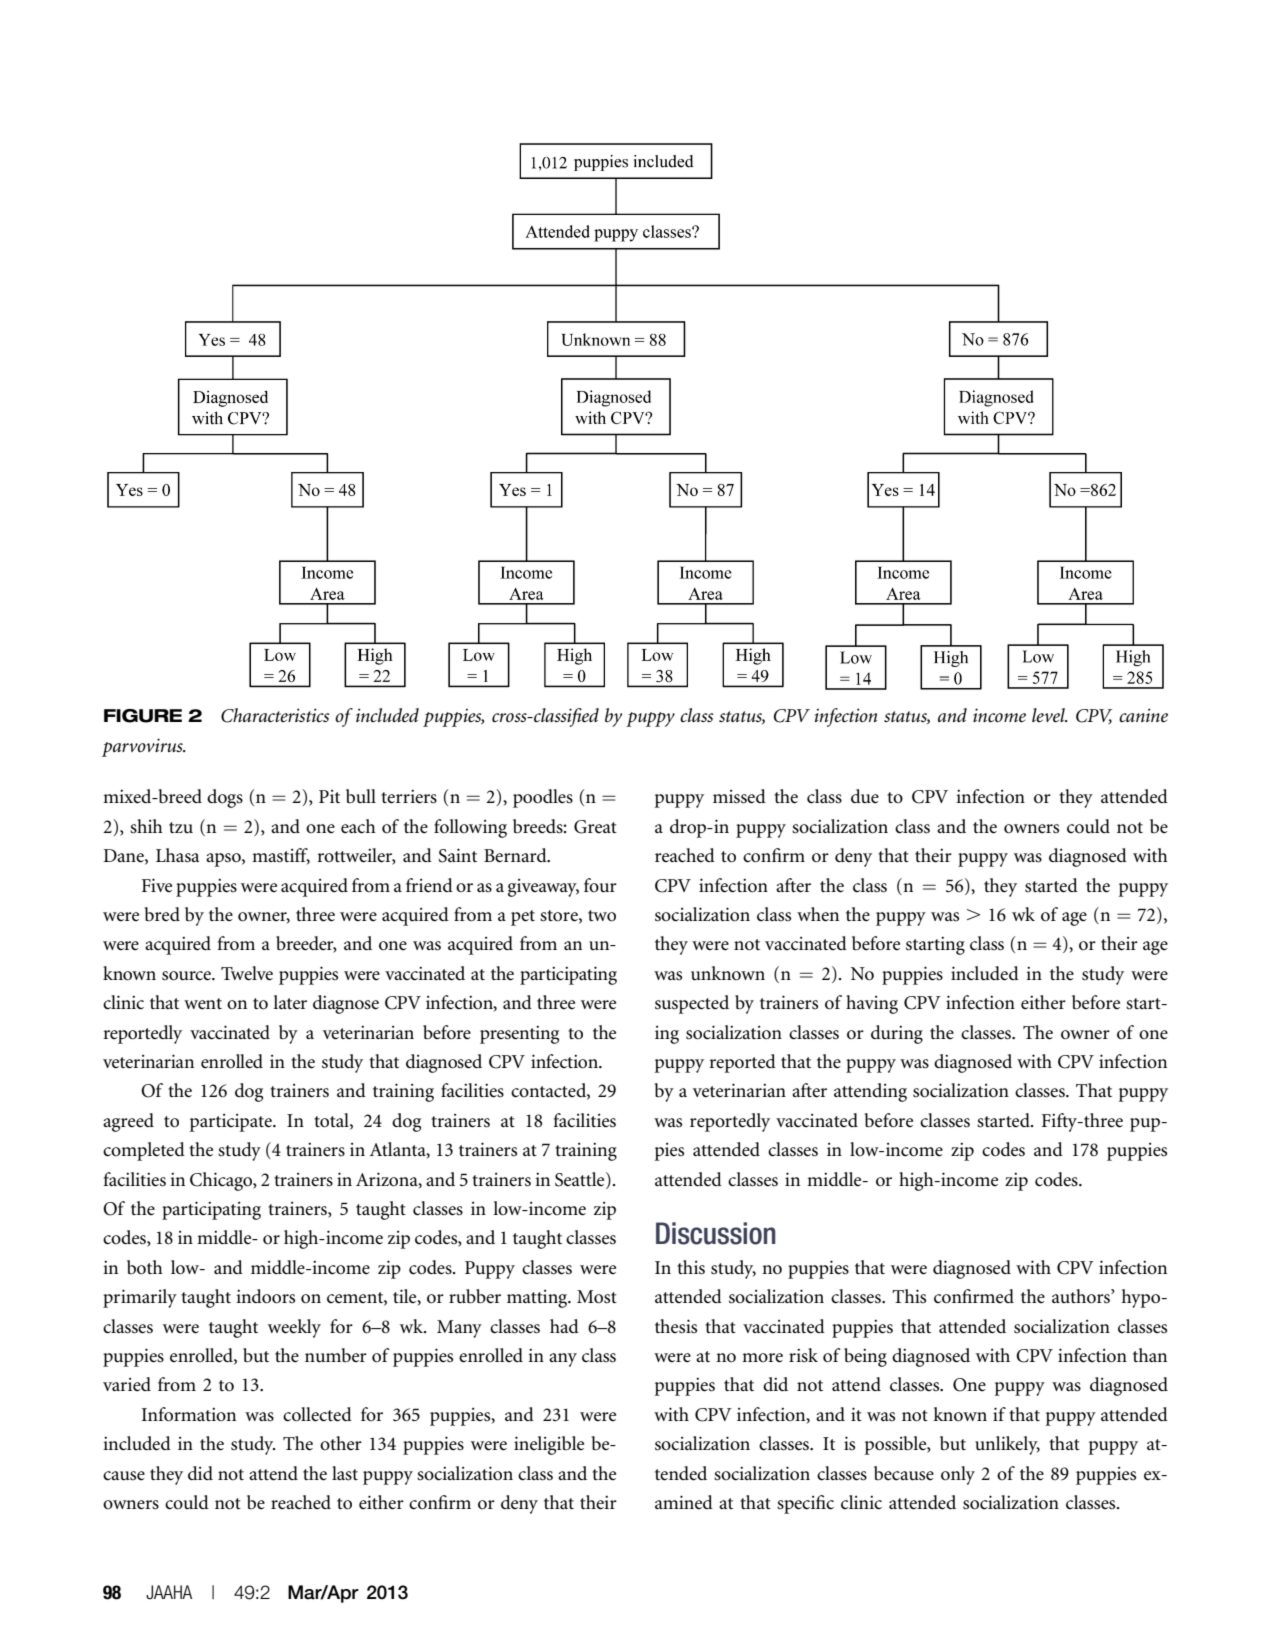 This page has height=1651, width=1271. What do you see at coordinates (519, 1034) in the page?
I see `presenting` at bounding box center [519, 1034].
